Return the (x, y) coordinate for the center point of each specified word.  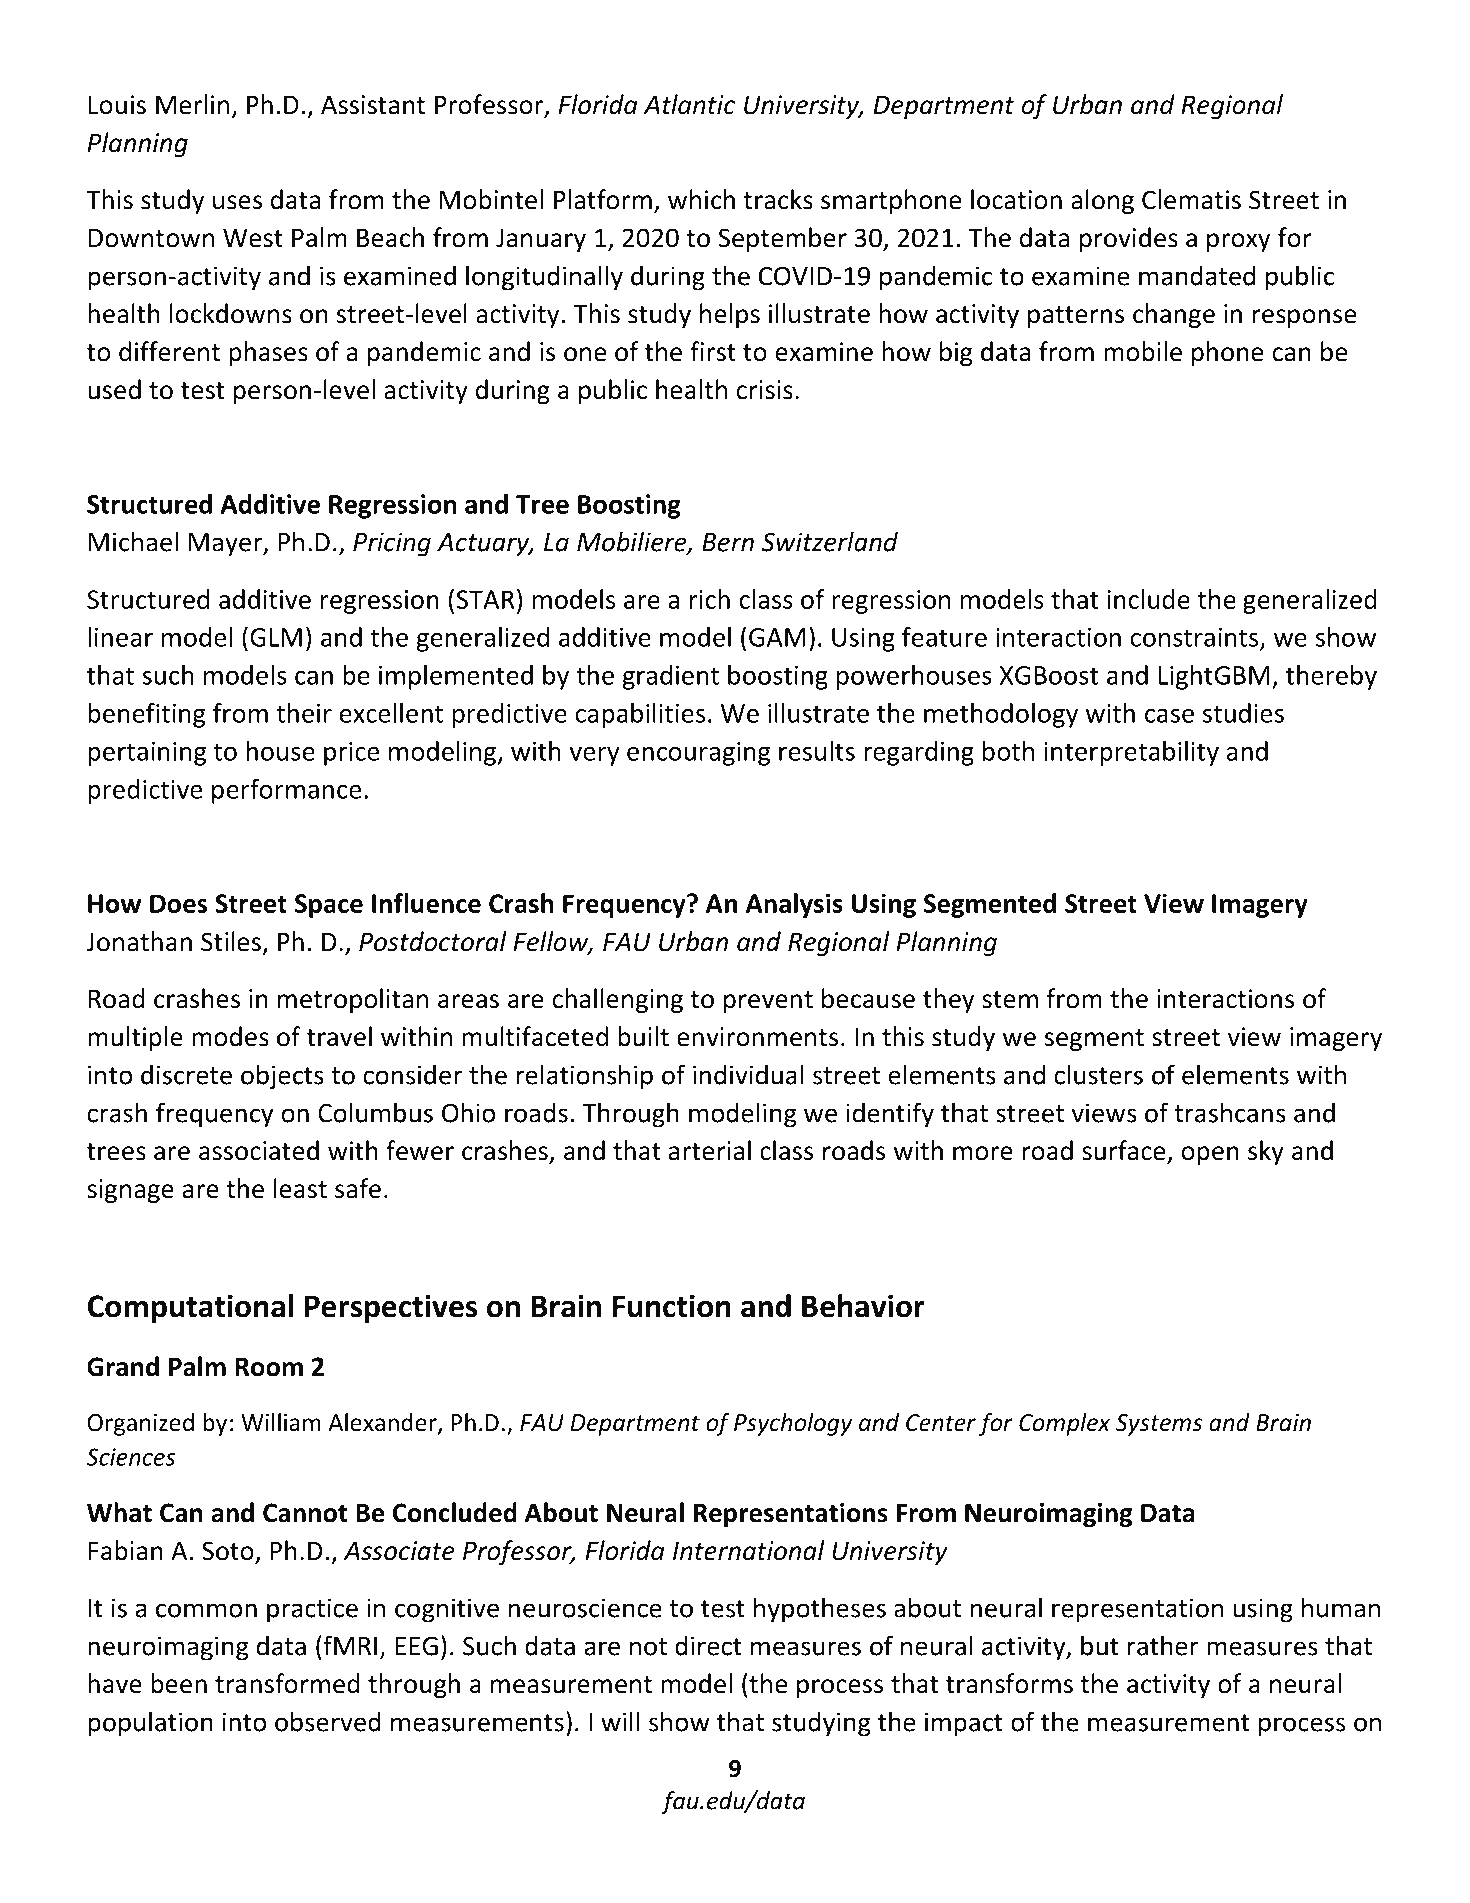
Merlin (192, 104)
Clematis (1191, 199)
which (701, 199)
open (1210, 1155)
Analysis (794, 905)
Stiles (231, 941)
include (1149, 599)
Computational (190, 1308)
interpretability (1131, 753)
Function (672, 1306)
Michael (133, 541)
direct (708, 1645)
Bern (728, 542)
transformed (287, 1683)
